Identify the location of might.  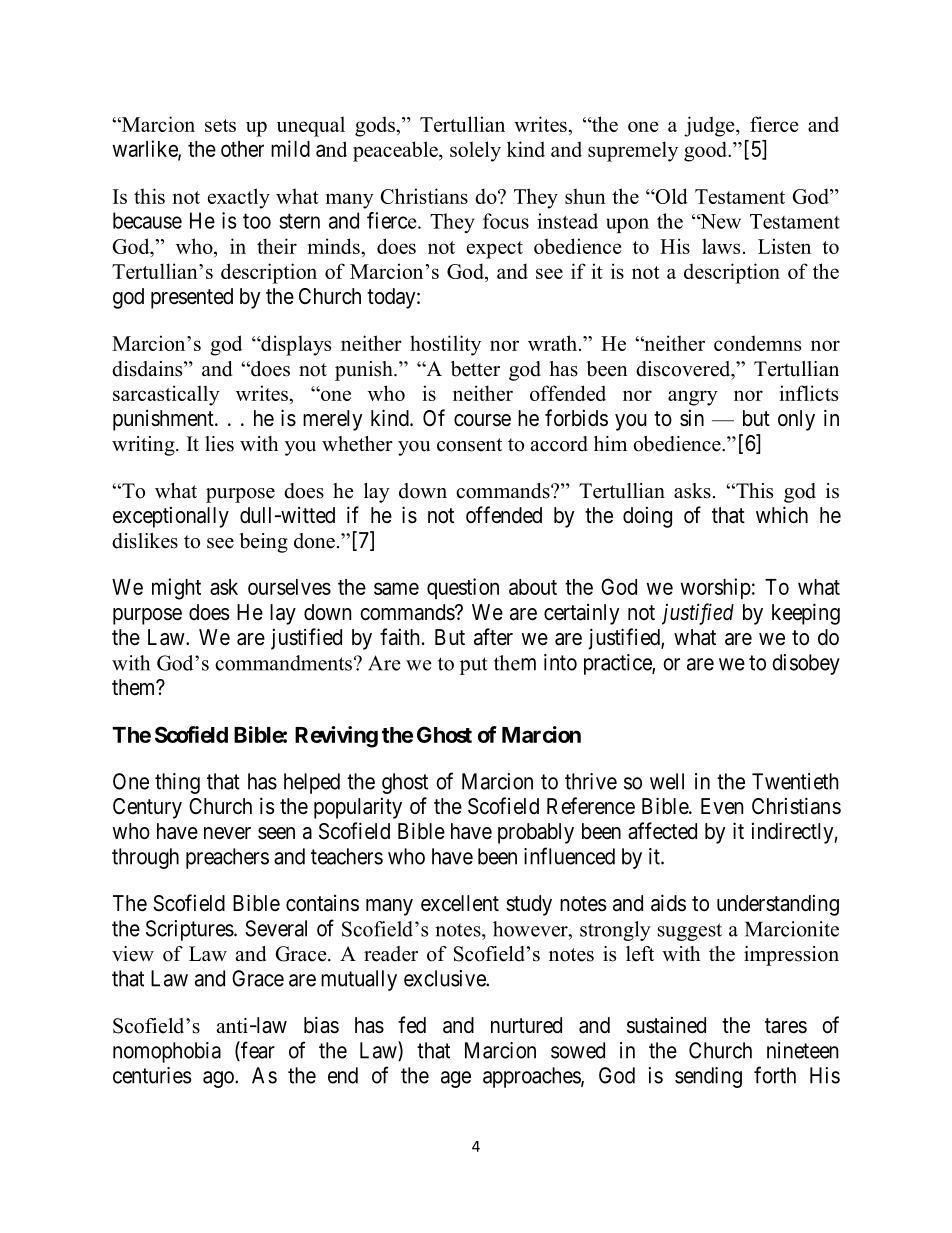
(176, 589).
